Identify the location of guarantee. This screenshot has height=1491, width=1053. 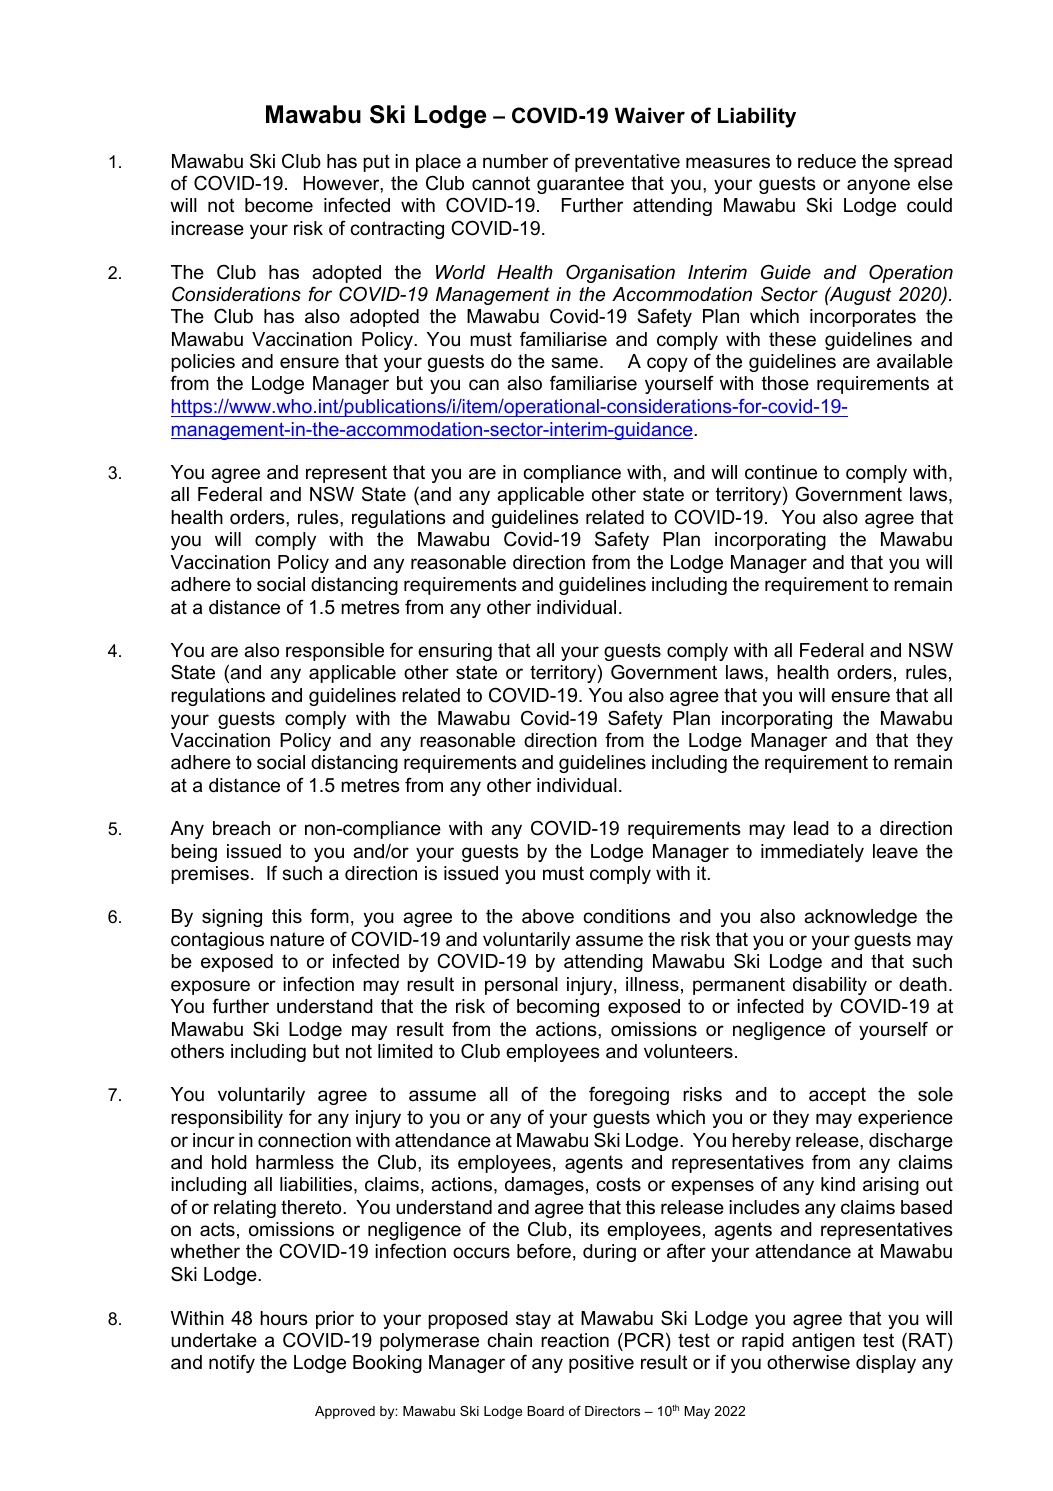
(580, 185).
